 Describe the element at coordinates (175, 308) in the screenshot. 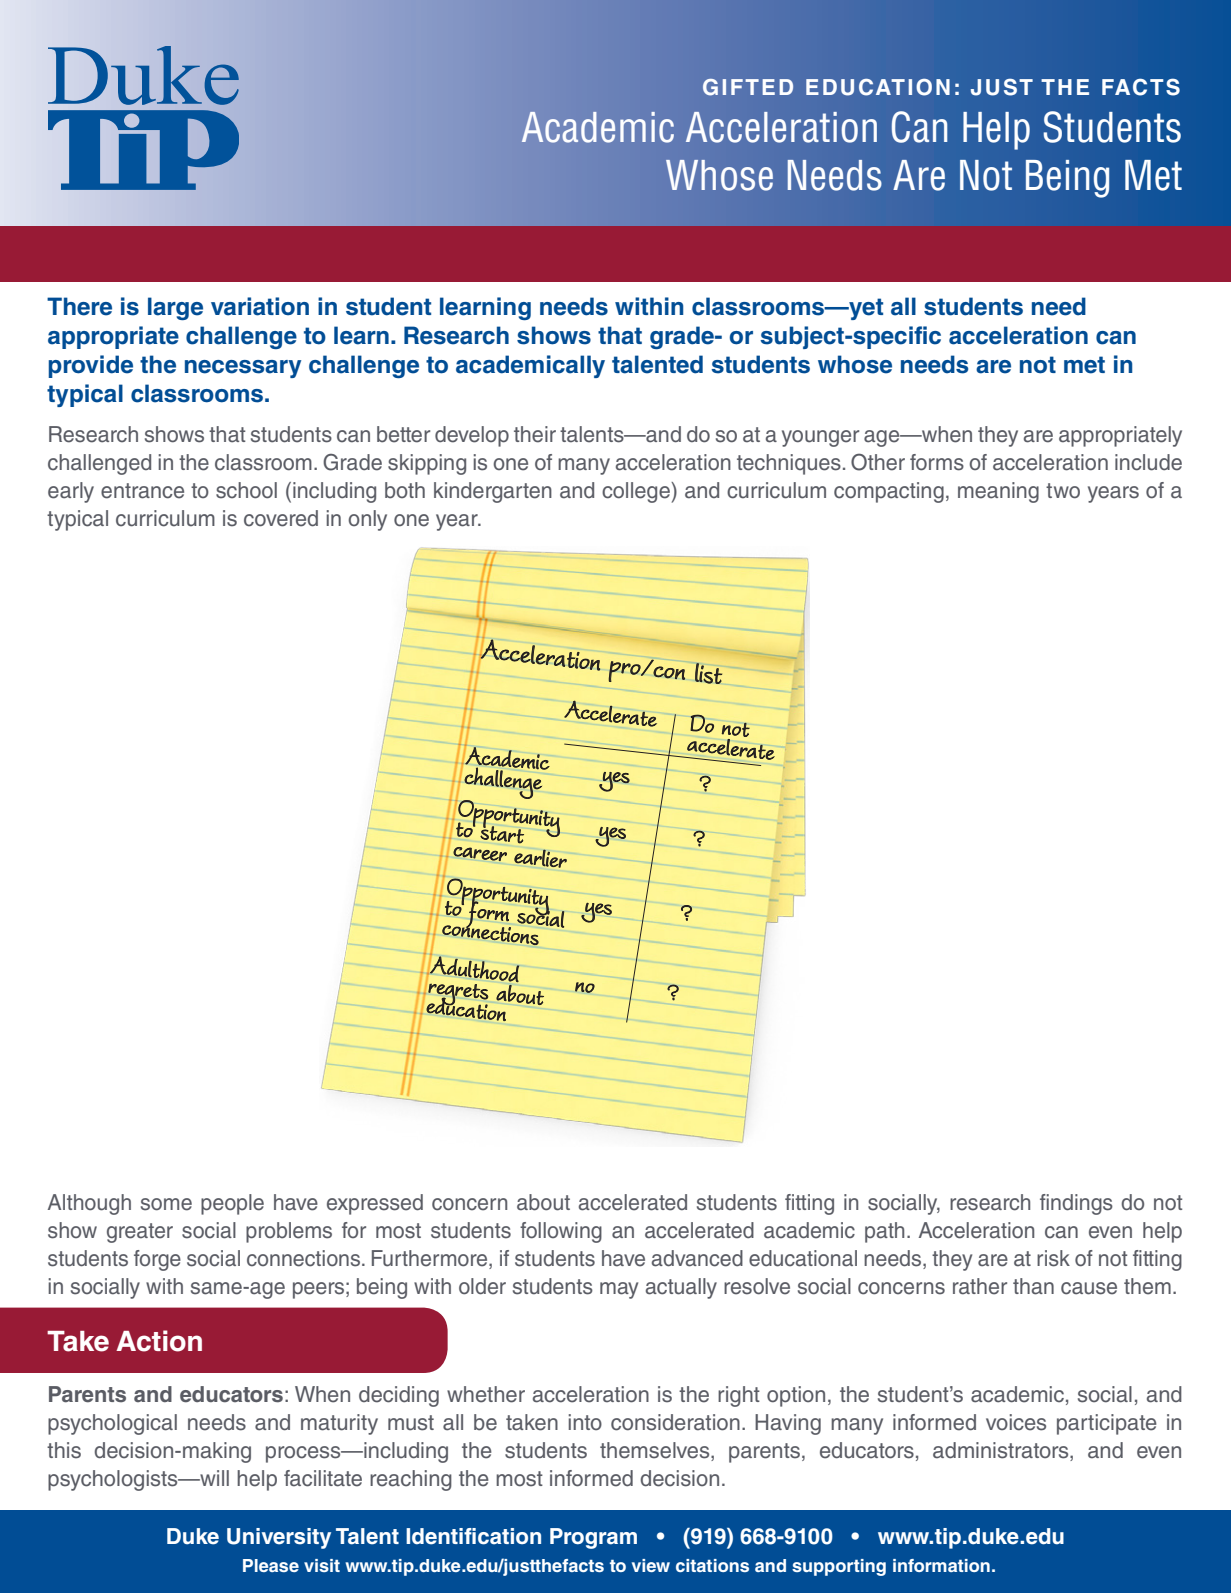

I see `large` at that location.
